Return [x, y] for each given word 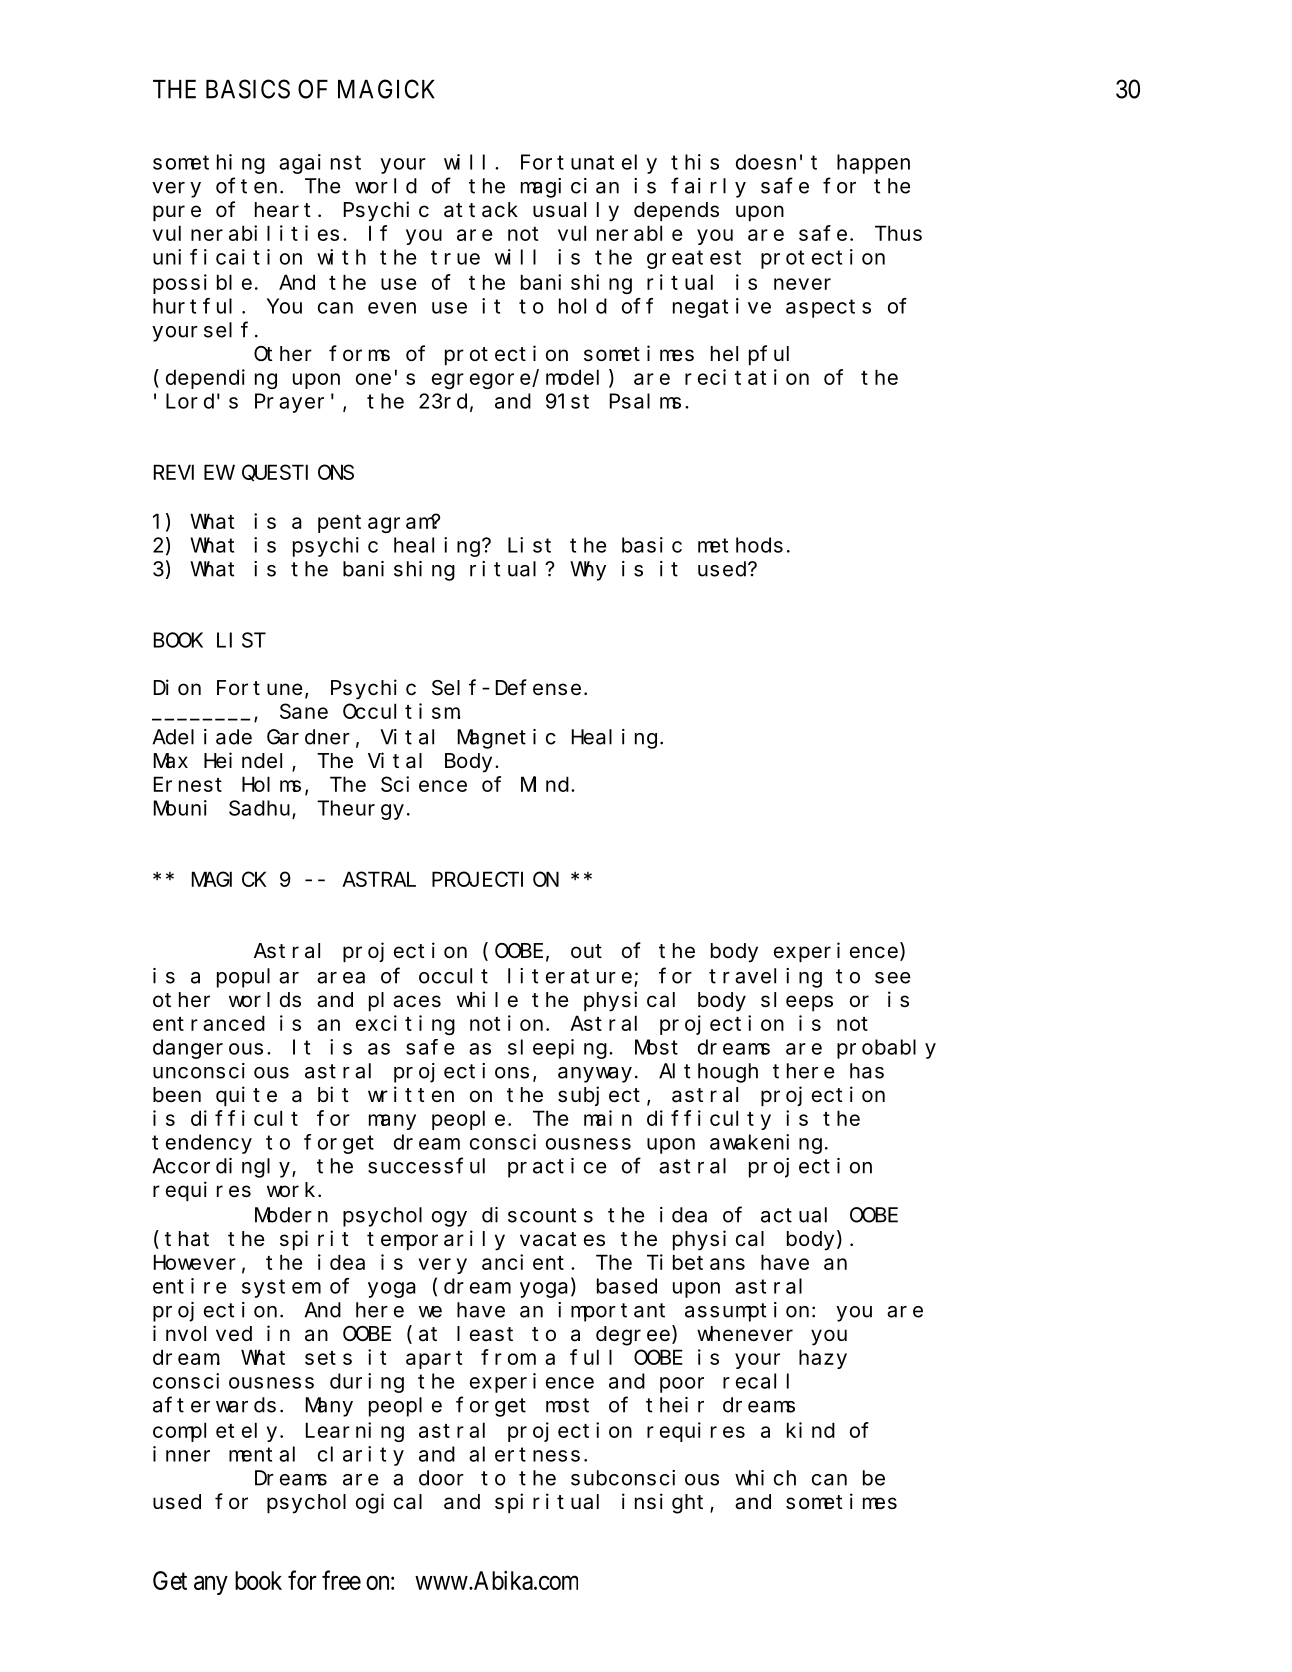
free [341, 1580]
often [246, 186]
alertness [524, 1454]
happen [873, 164]
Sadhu [261, 809]
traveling [765, 978]
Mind [546, 784]
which [765, 1478]
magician [570, 188]
